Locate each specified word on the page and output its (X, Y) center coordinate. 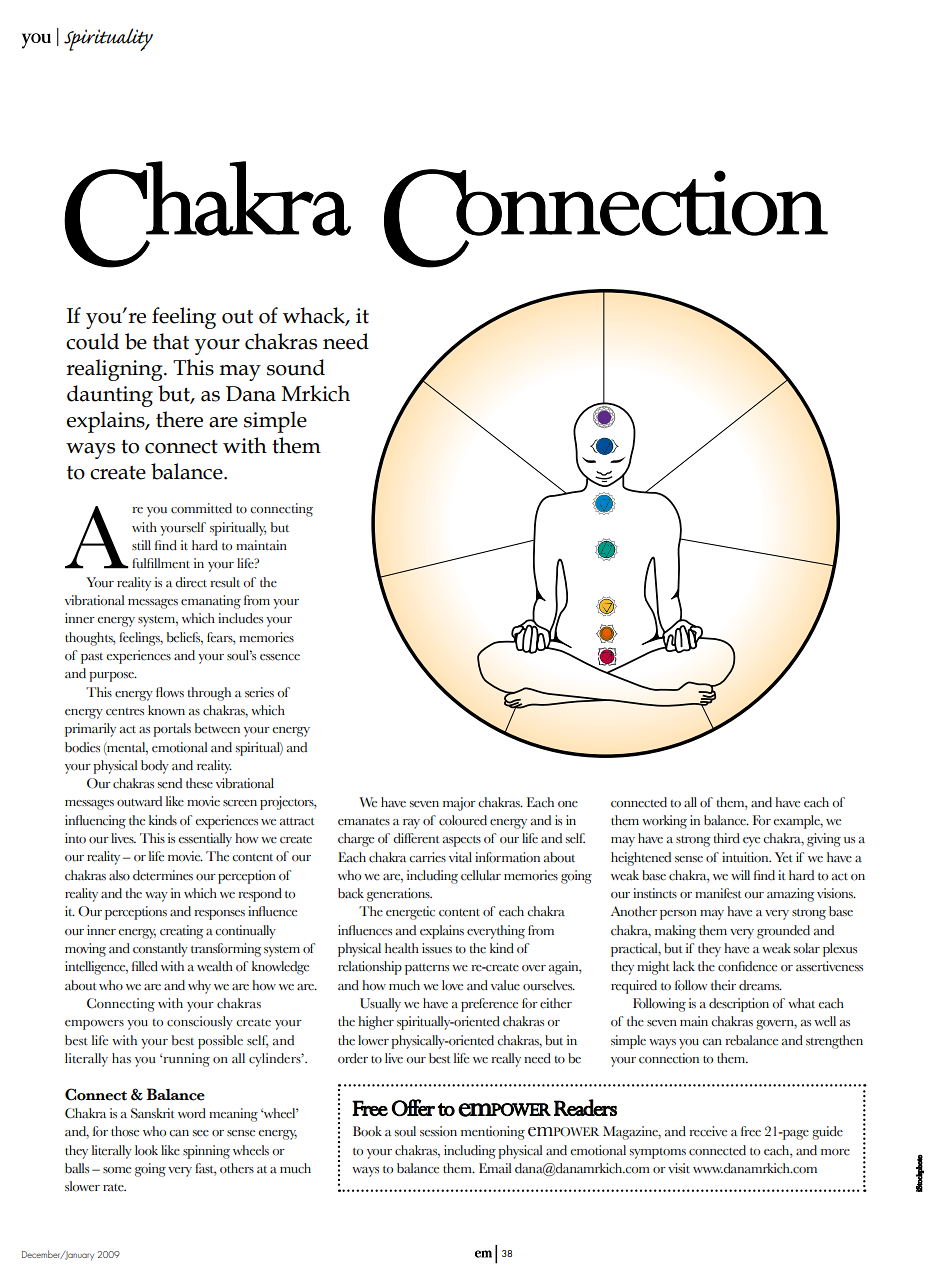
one (568, 804)
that (171, 341)
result (225, 582)
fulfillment (161, 563)
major (459, 804)
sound (296, 367)
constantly (160, 950)
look (146, 1150)
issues (437, 948)
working (664, 822)
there (179, 419)
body (155, 767)
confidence (747, 966)
